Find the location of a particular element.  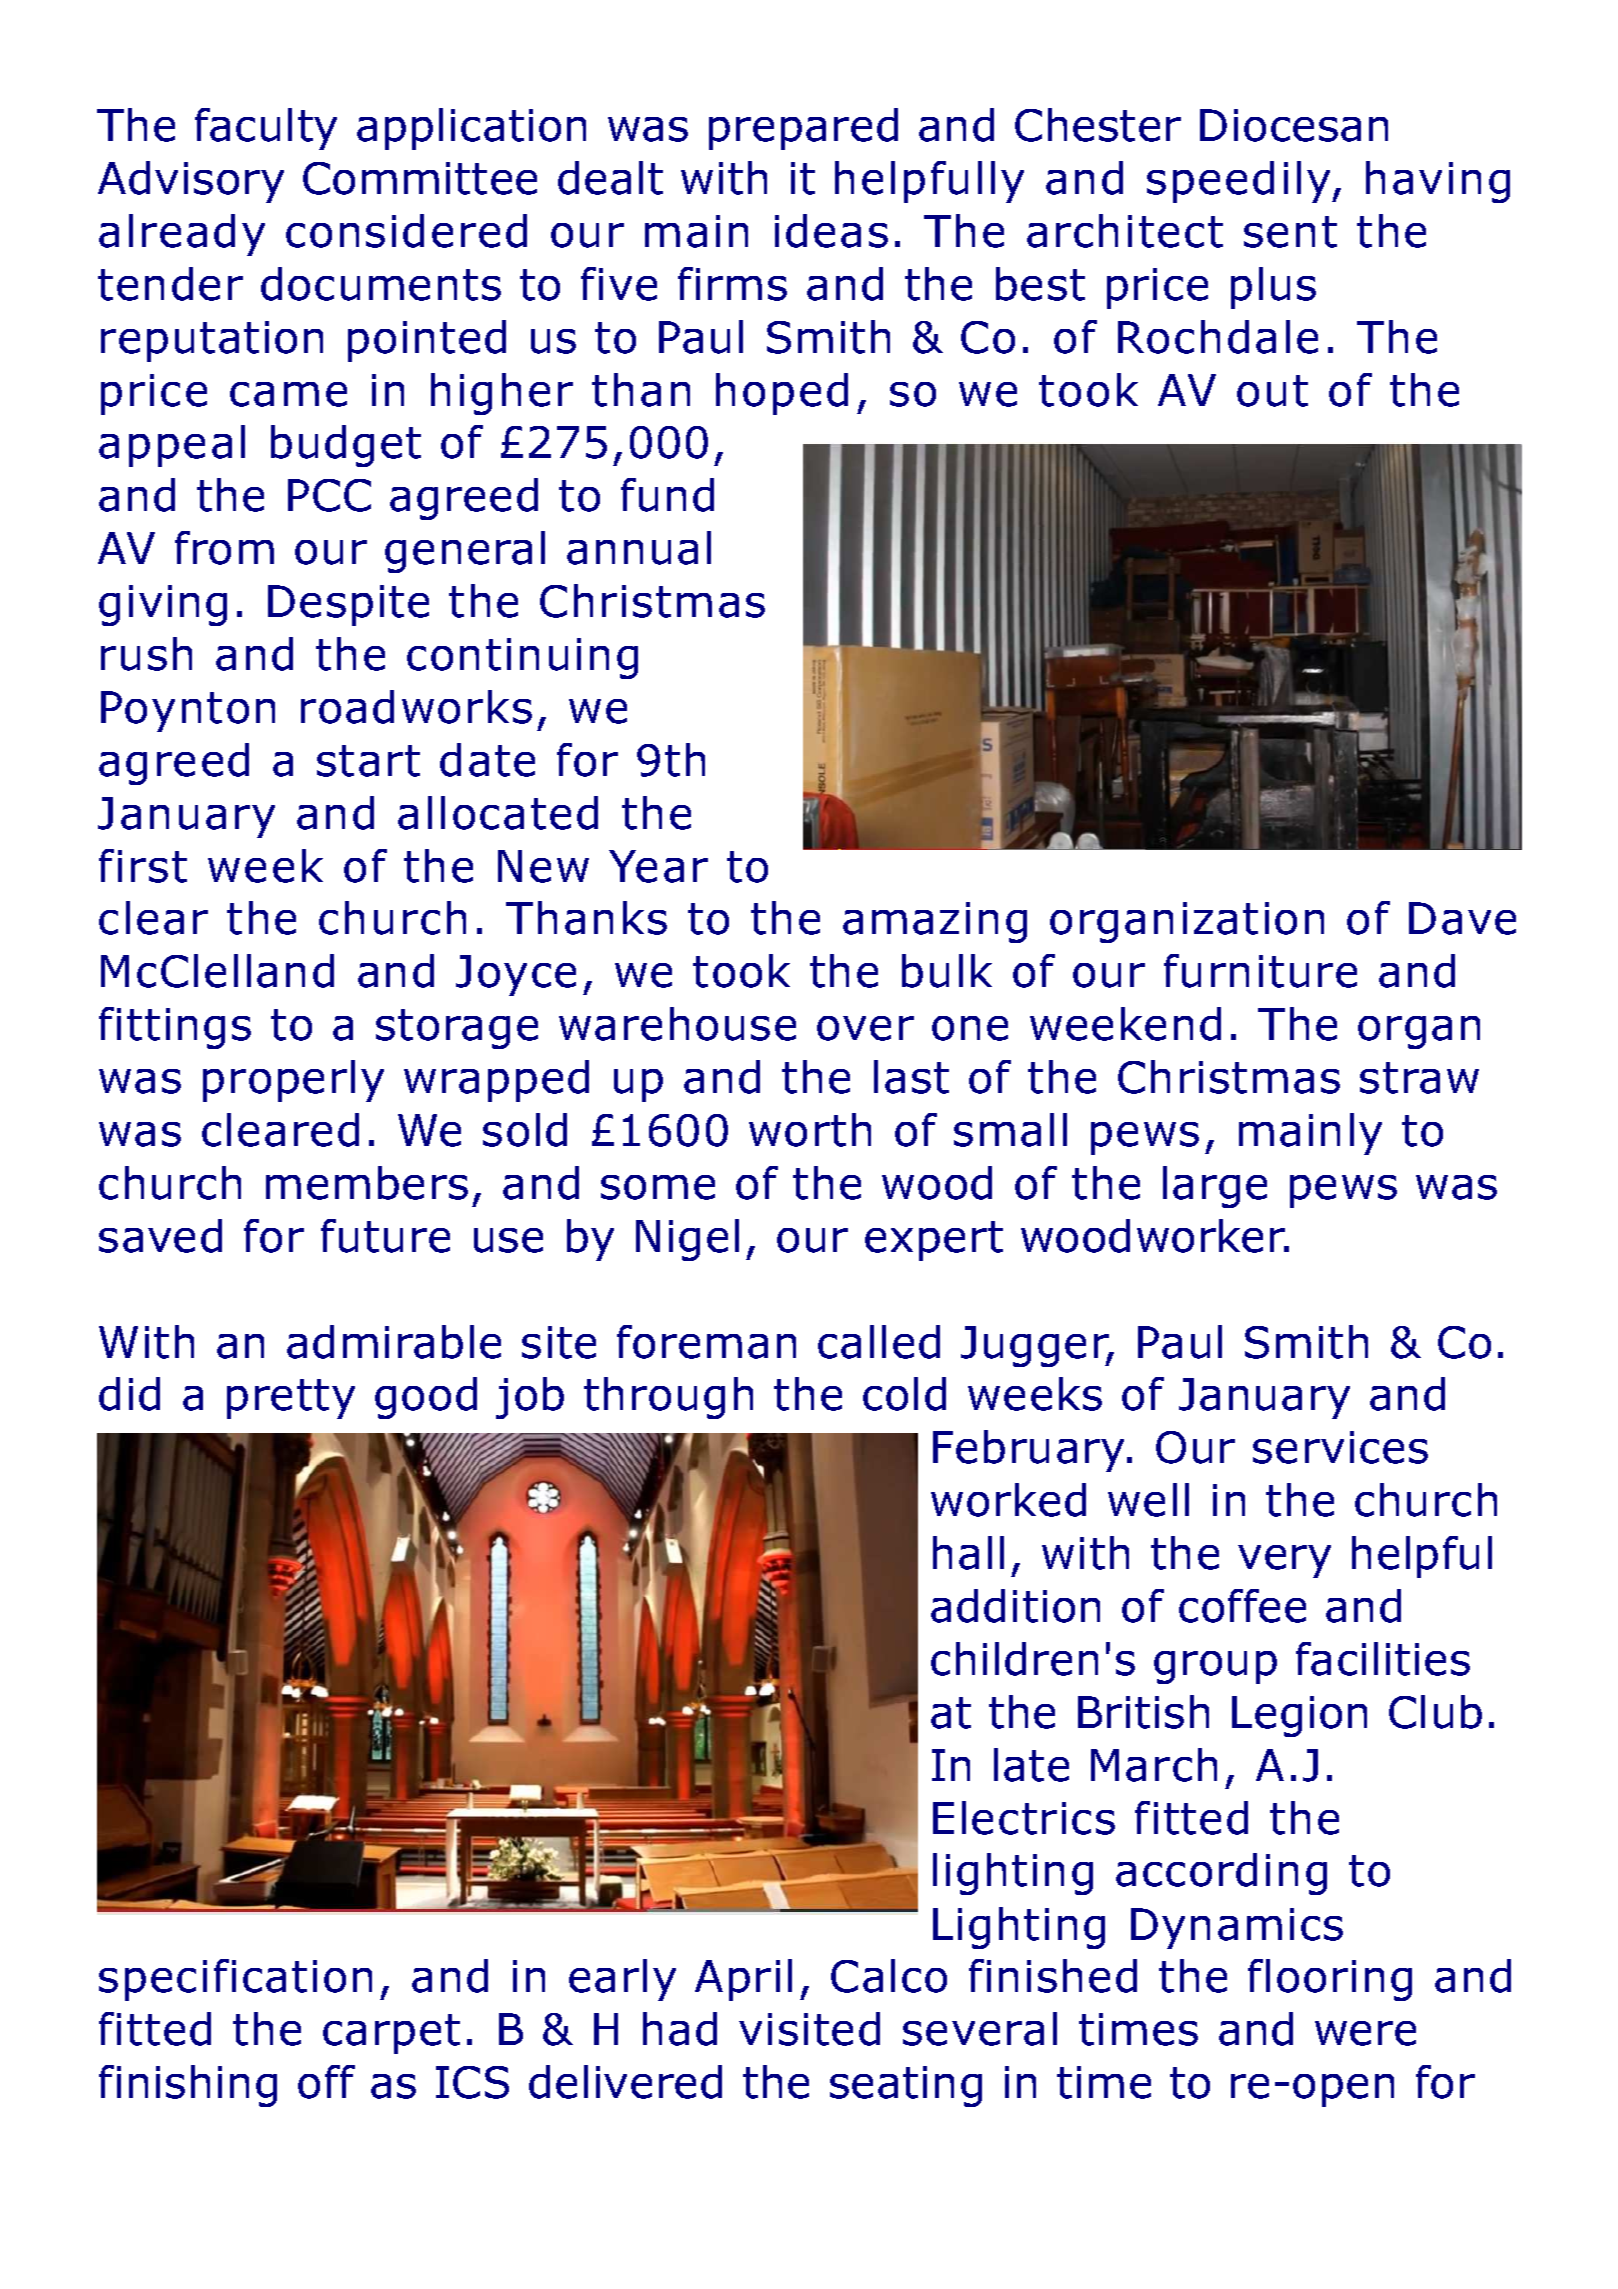

worth is located at coordinates (810, 1130).
